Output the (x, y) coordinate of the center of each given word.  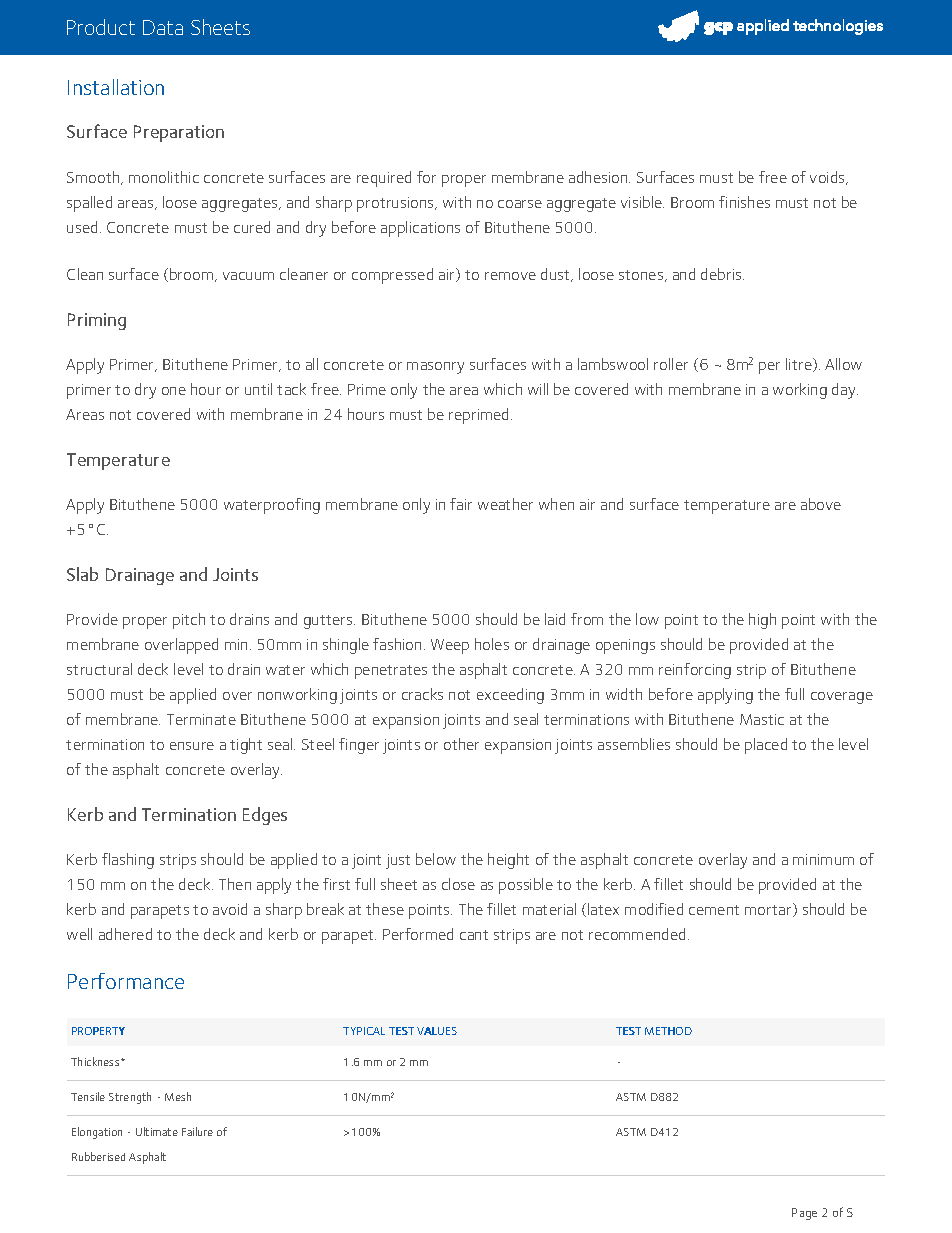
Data (163, 27)
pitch (189, 621)
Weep (450, 646)
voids (828, 178)
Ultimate (157, 1131)
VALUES (437, 1031)
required (384, 179)
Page (804, 1214)
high (762, 621)
